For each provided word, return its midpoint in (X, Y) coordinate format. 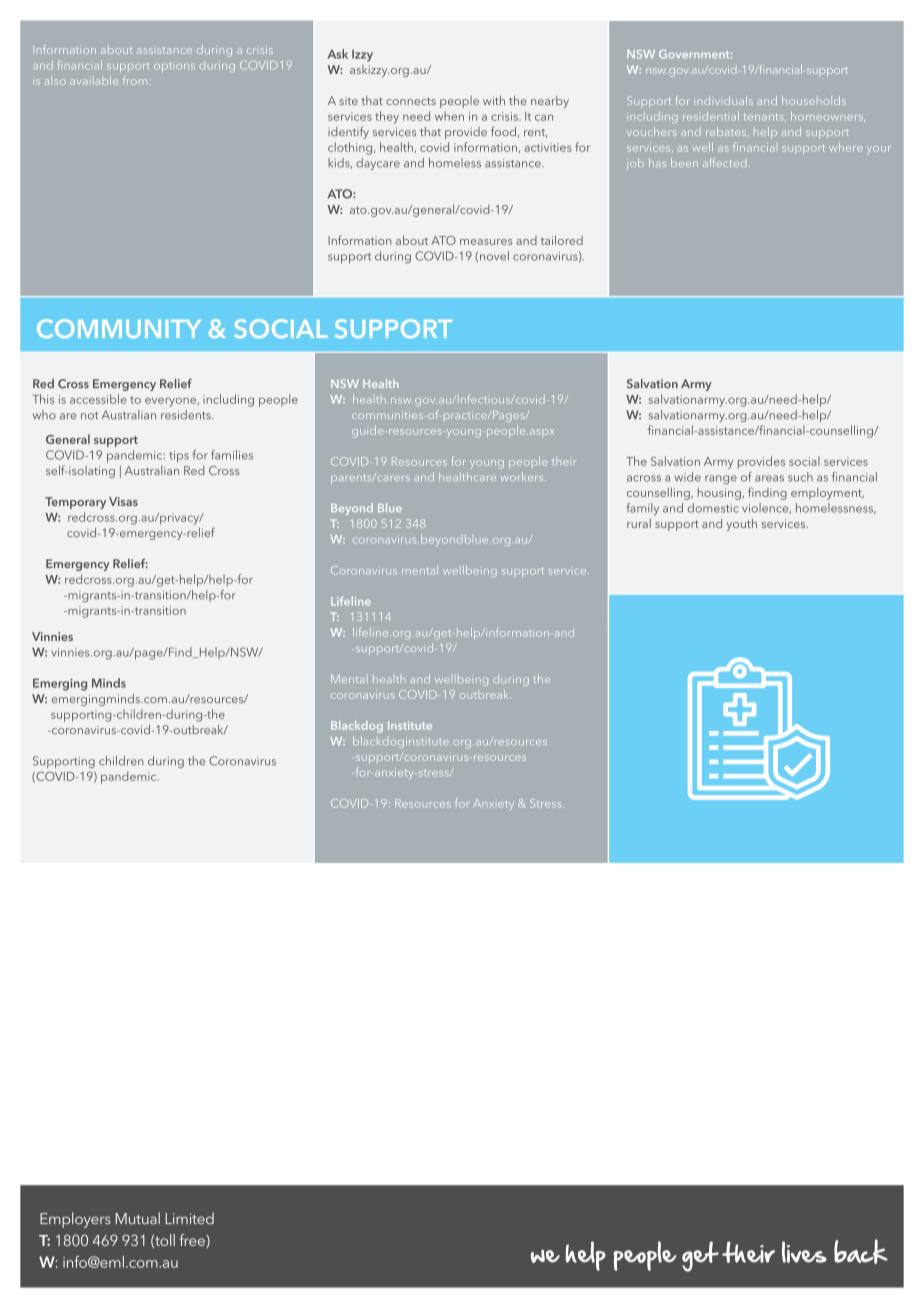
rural (639, 523)
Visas (123, 501)
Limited (189, 1218)
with (494, 100)
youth (741, 525)
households (814, 100)
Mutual (137, 1218)
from (135, 80)
